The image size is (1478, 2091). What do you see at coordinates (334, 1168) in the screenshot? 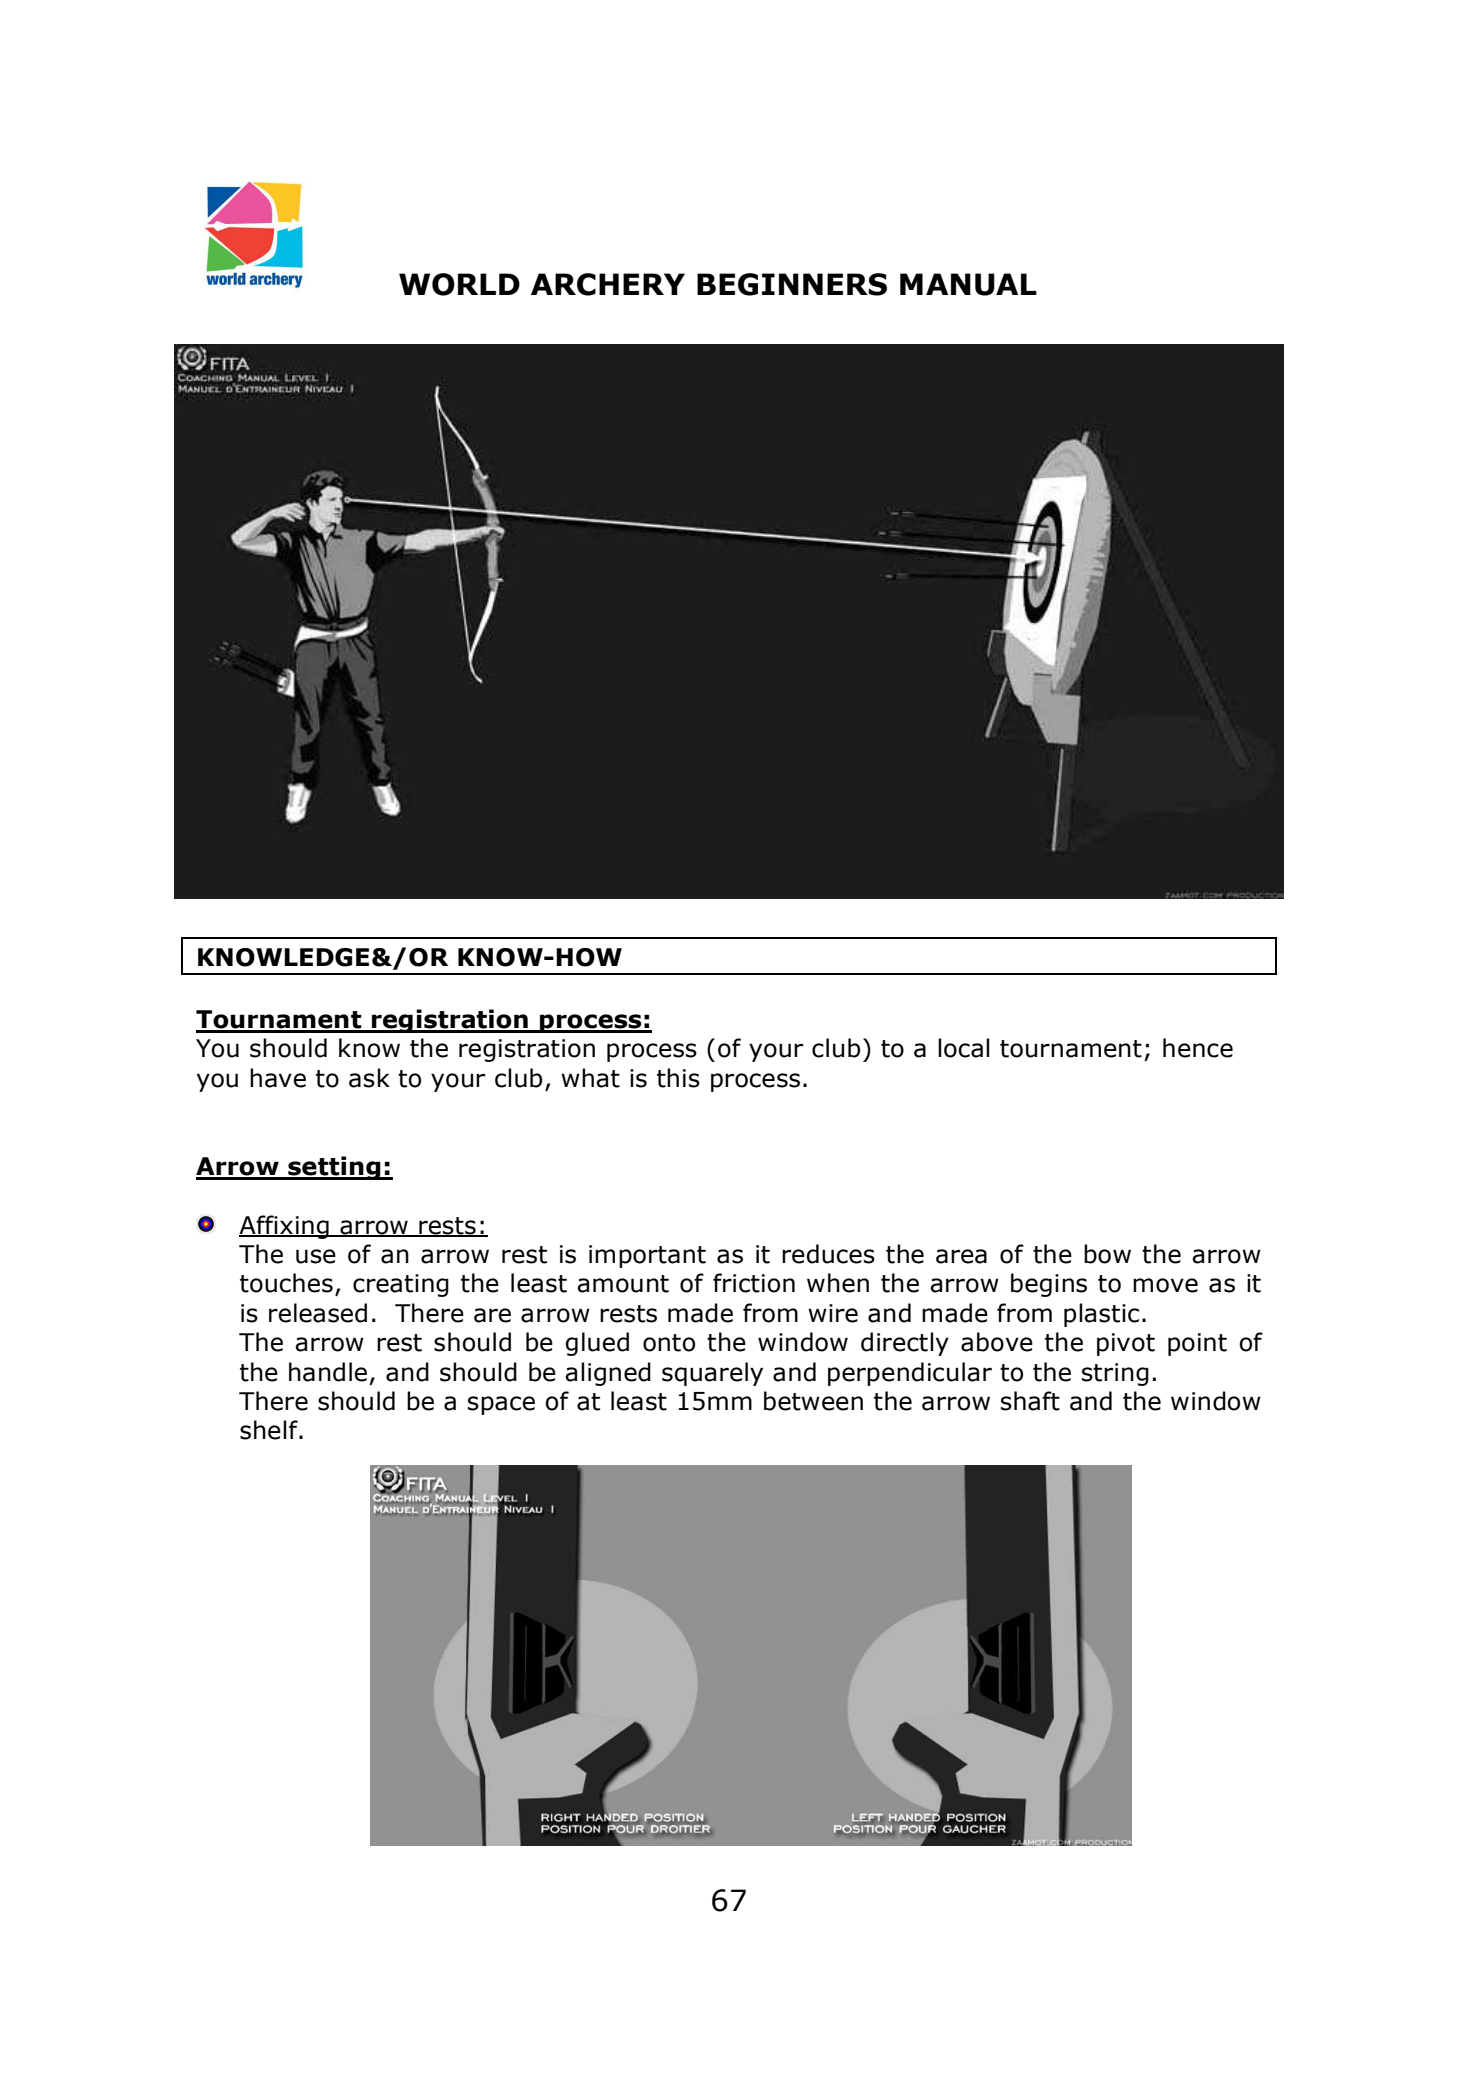
I see `setting` at bounding box center [334, 1168].
